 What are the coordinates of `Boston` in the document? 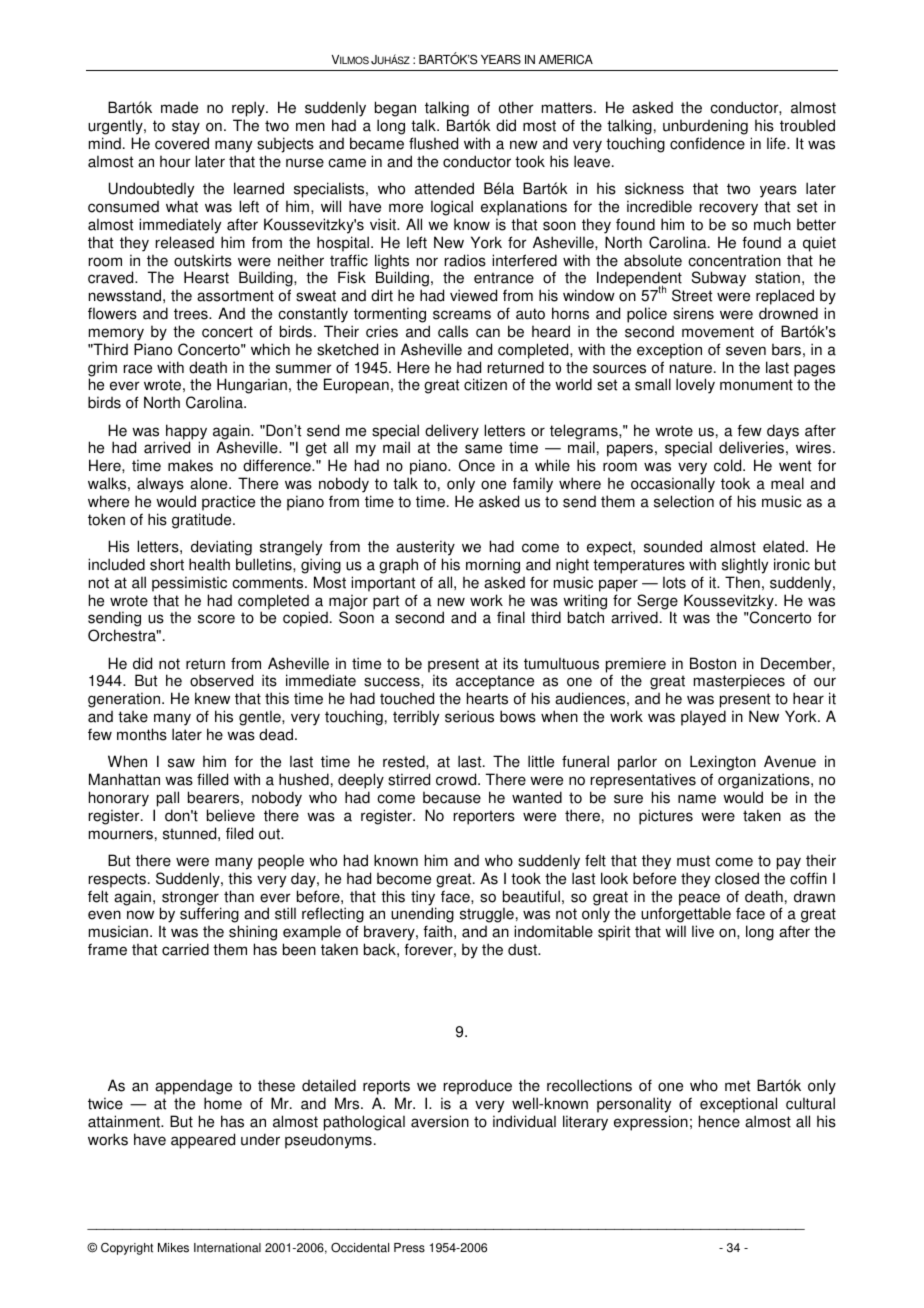 It's located at (713, 663).
